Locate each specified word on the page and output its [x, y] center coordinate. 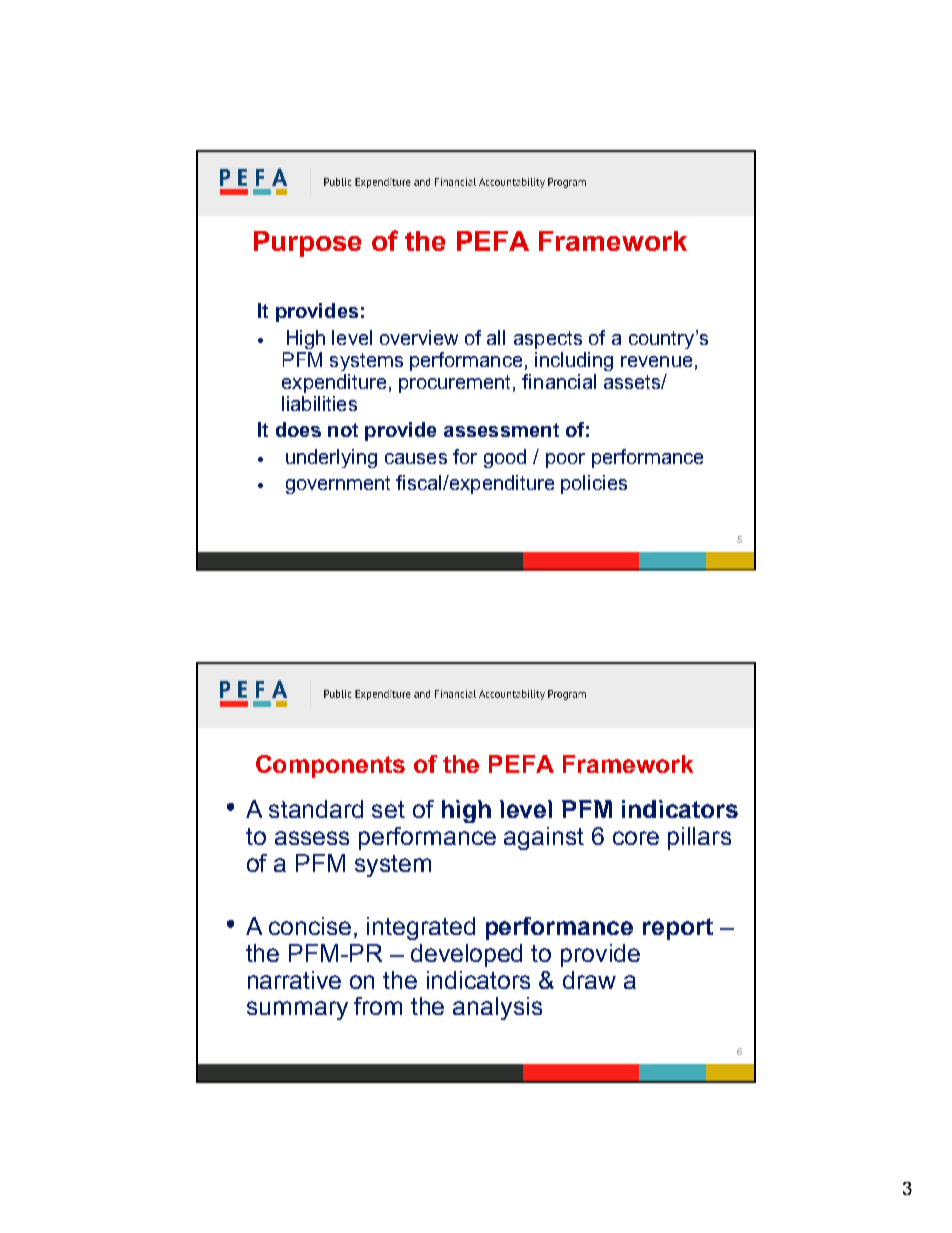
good [505, 458]
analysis [497, 1008]
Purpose [307, 244]
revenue [656, 361]
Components [330, 766]
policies [594, 484]
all [496, 337]
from [378, 1006]
